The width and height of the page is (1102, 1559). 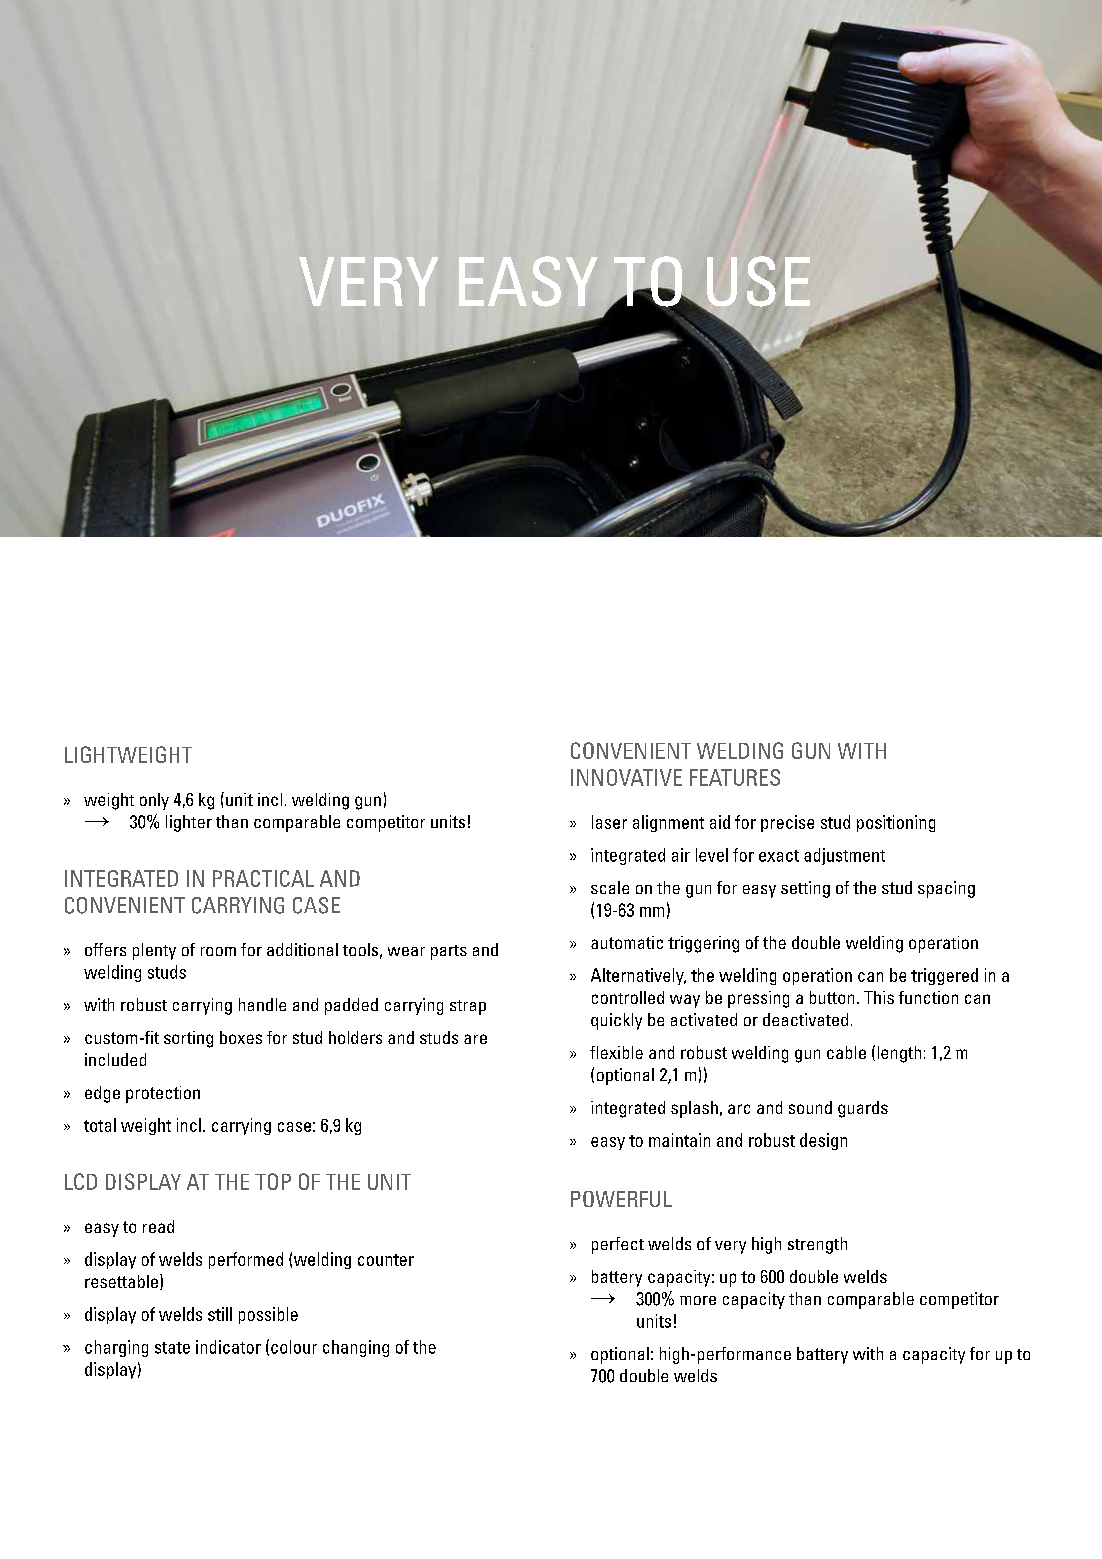 I want to click on INNOVATIVE, so click(x=626, y=777).
